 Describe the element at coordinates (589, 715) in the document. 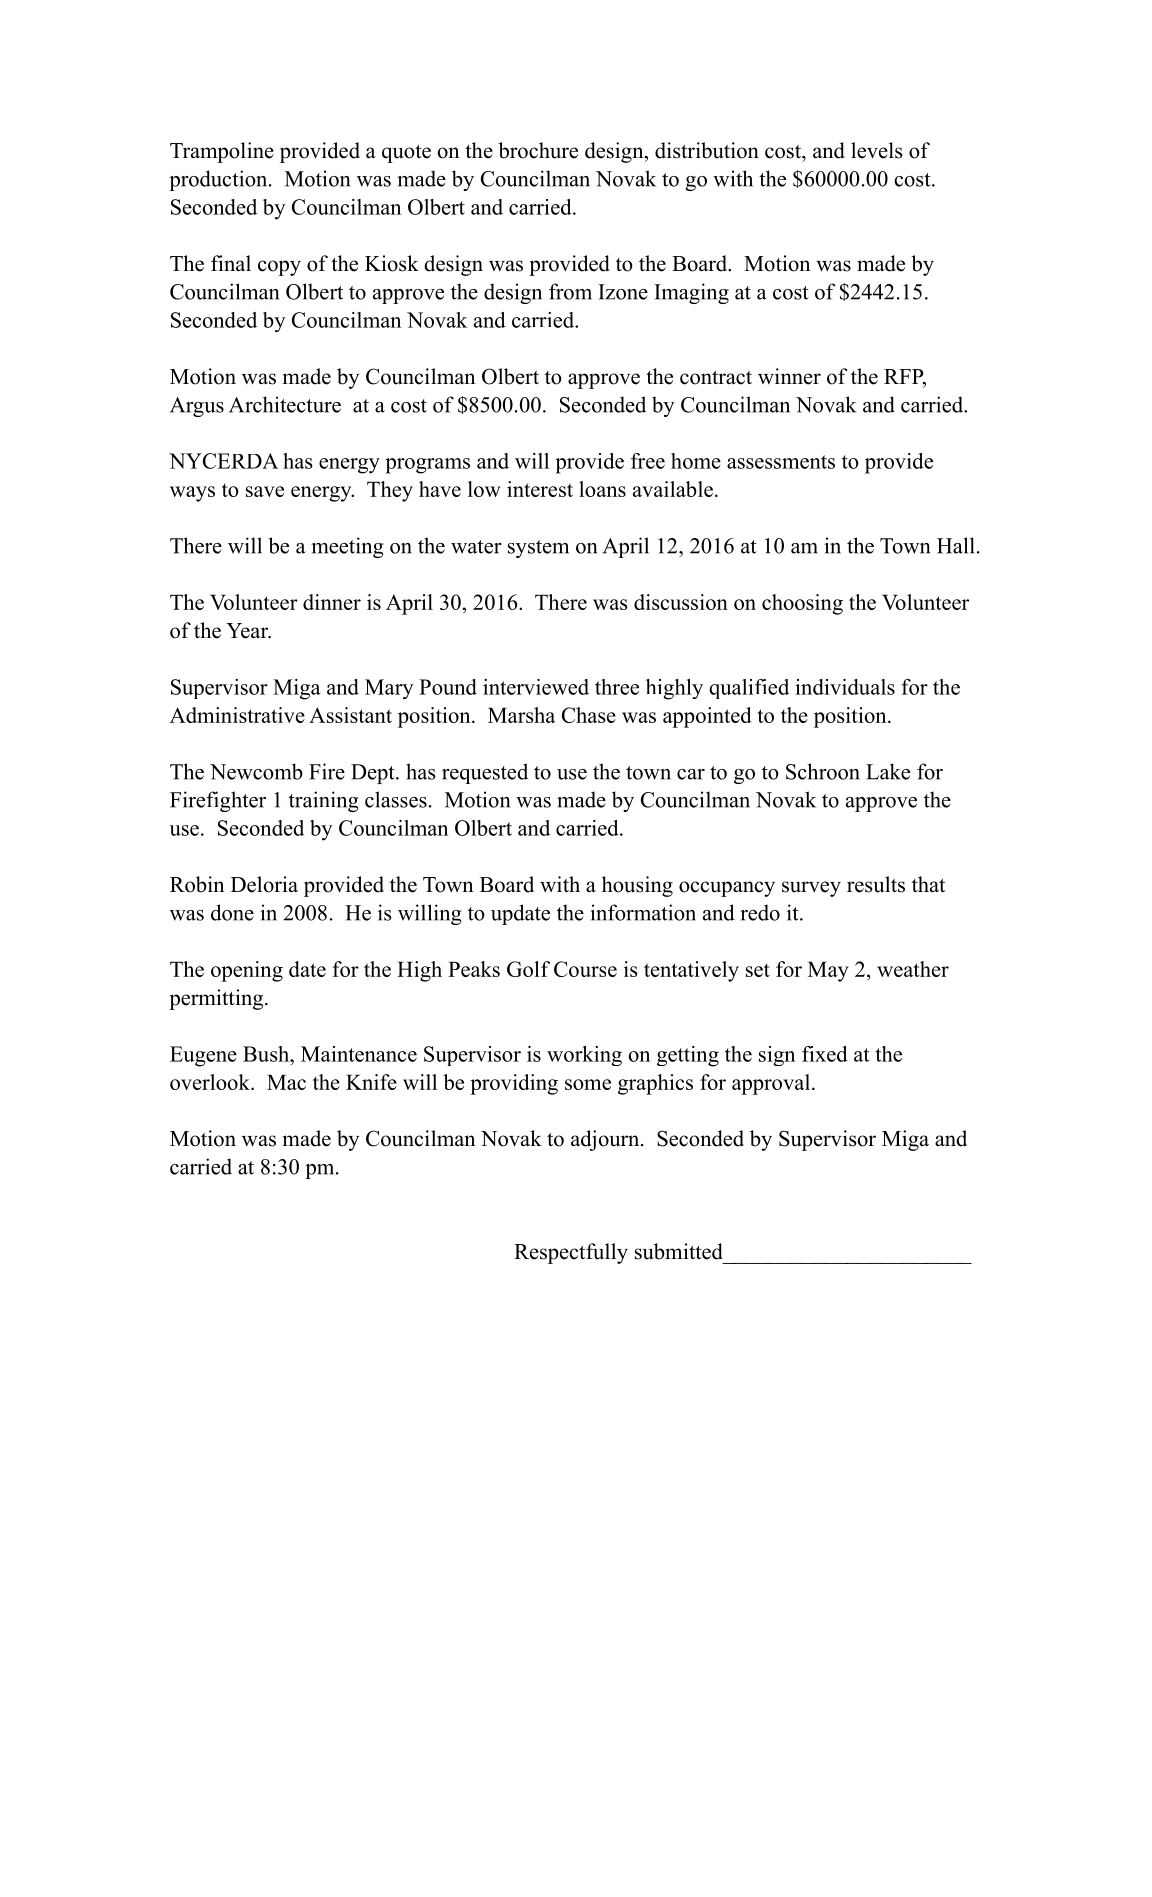

I see `Chase` at that location.
